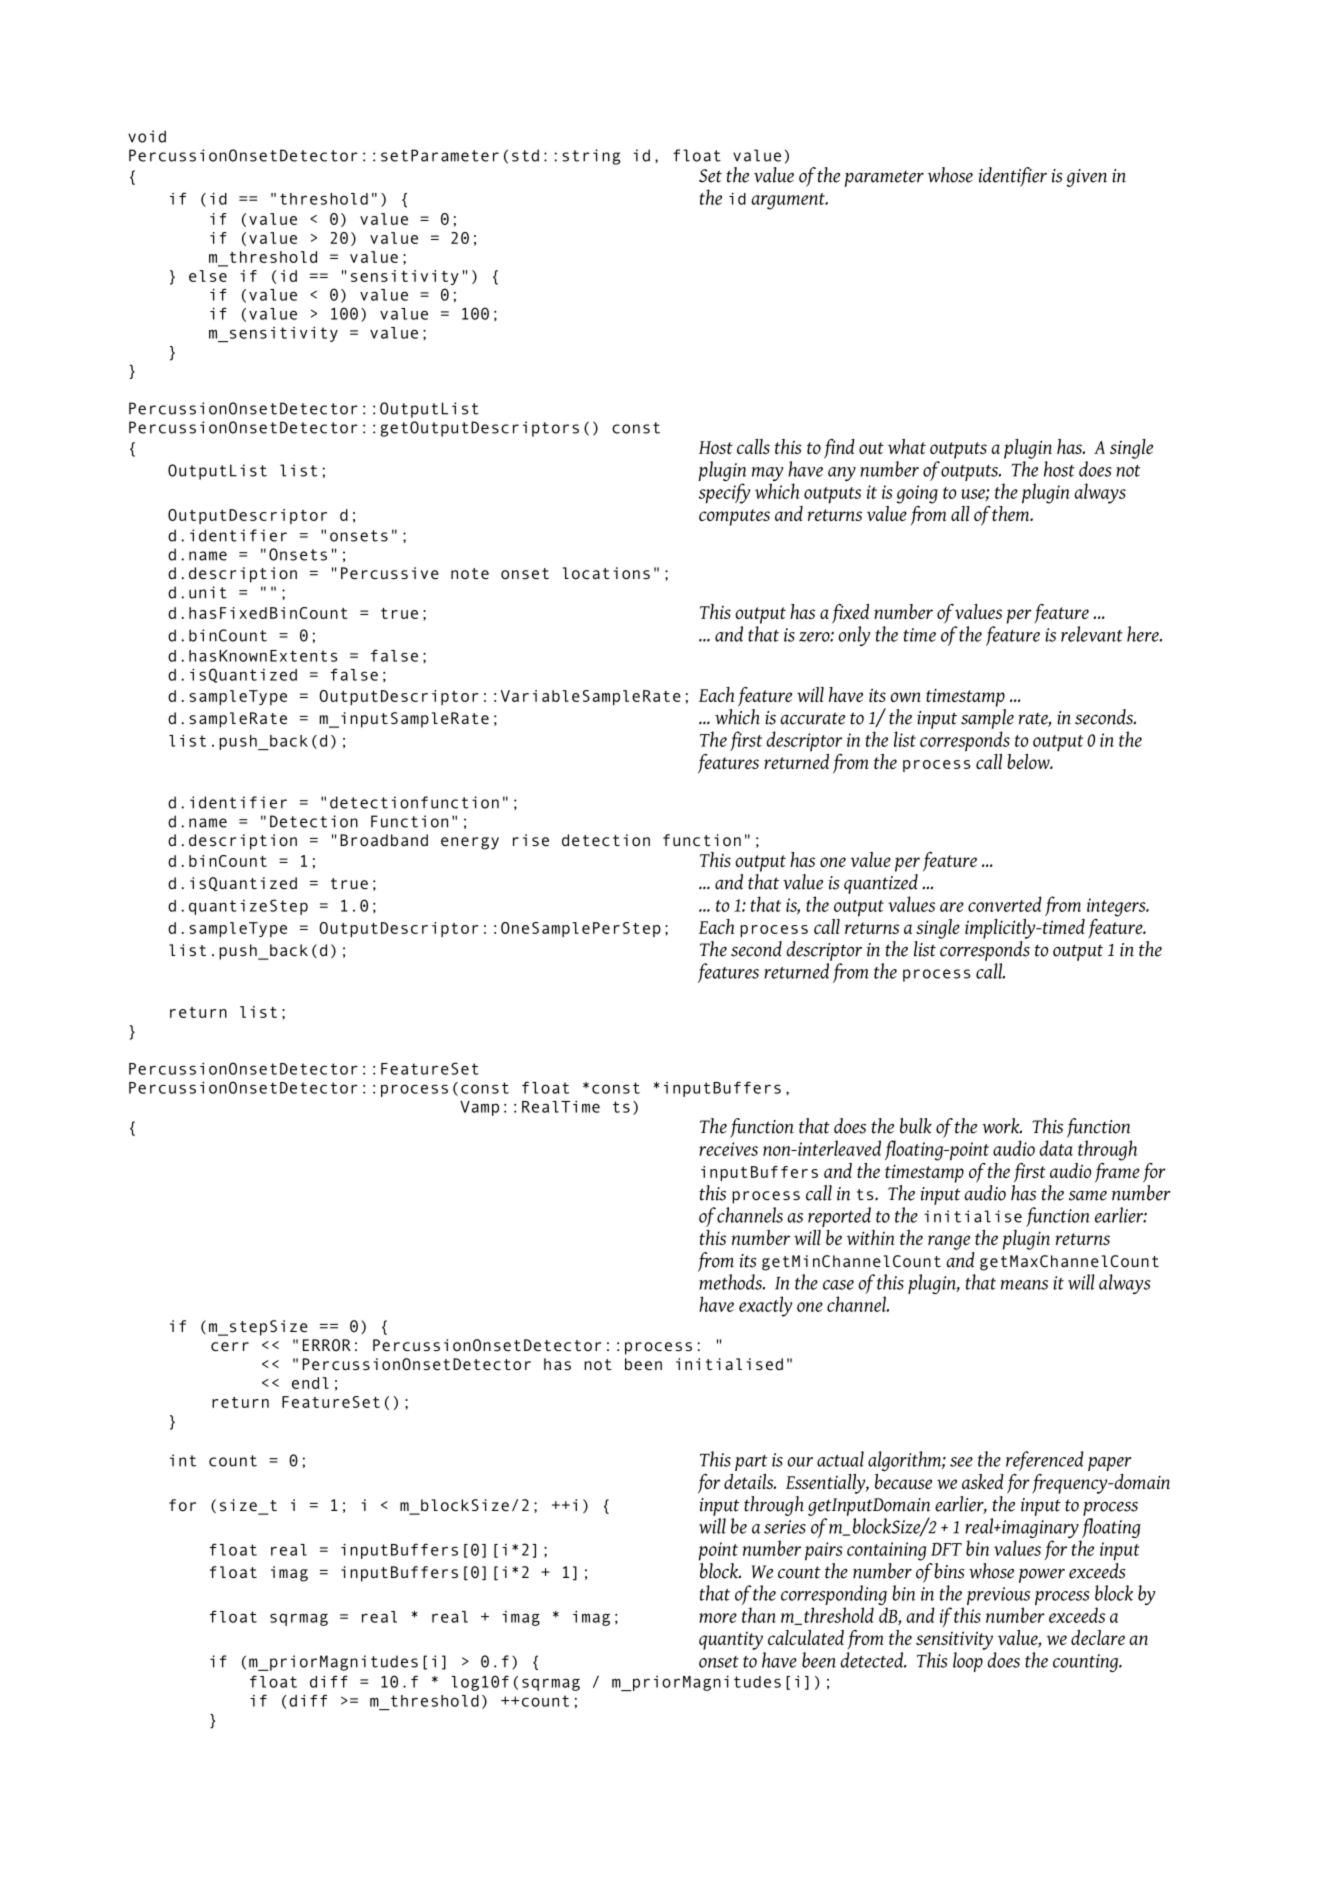 This page has width=1333, height=1887. What do you see at coordinates (147, 136) in the page?
I see `void` at bounding box center [147, 136].
